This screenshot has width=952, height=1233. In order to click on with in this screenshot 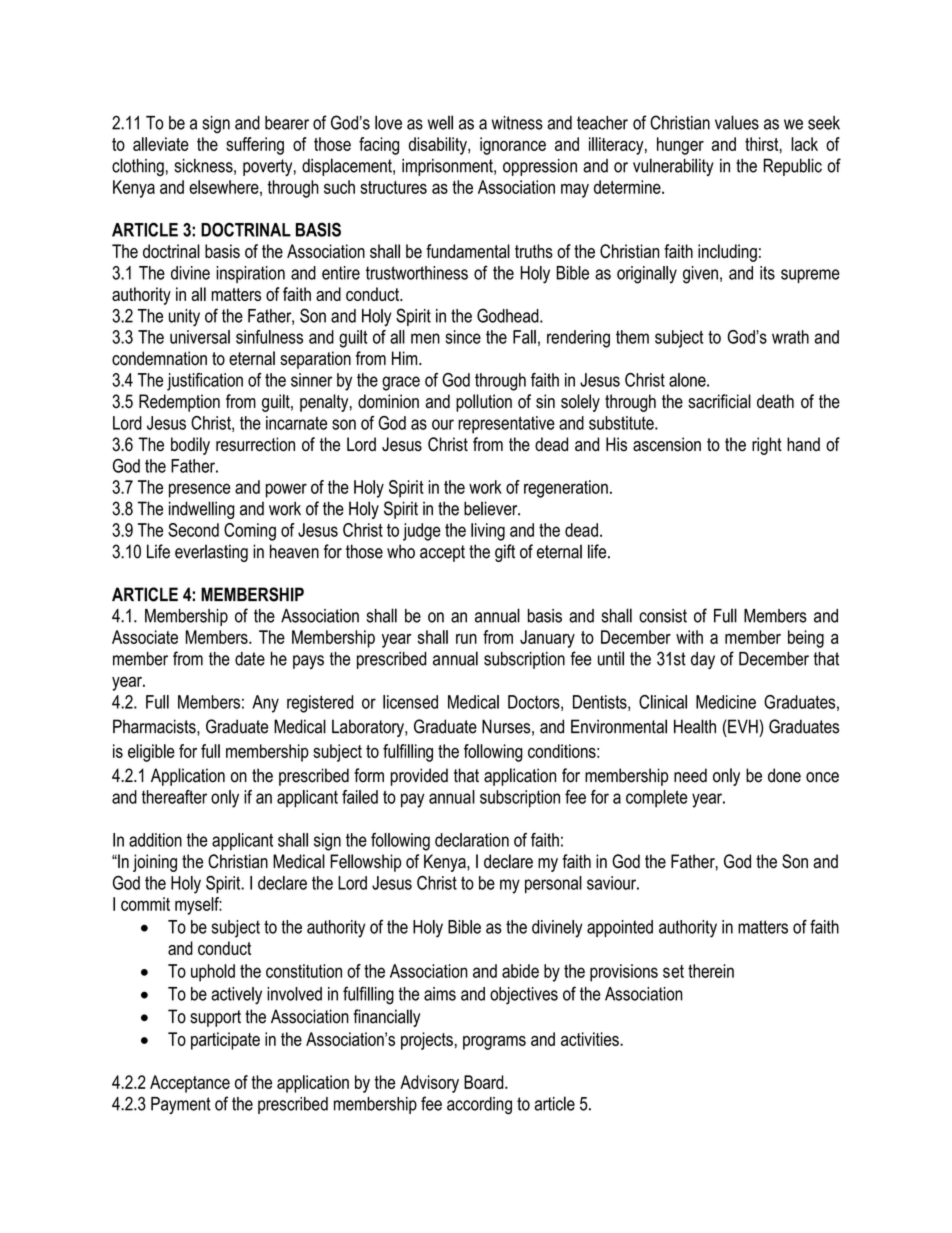, I will do `click(689, 637)`.
